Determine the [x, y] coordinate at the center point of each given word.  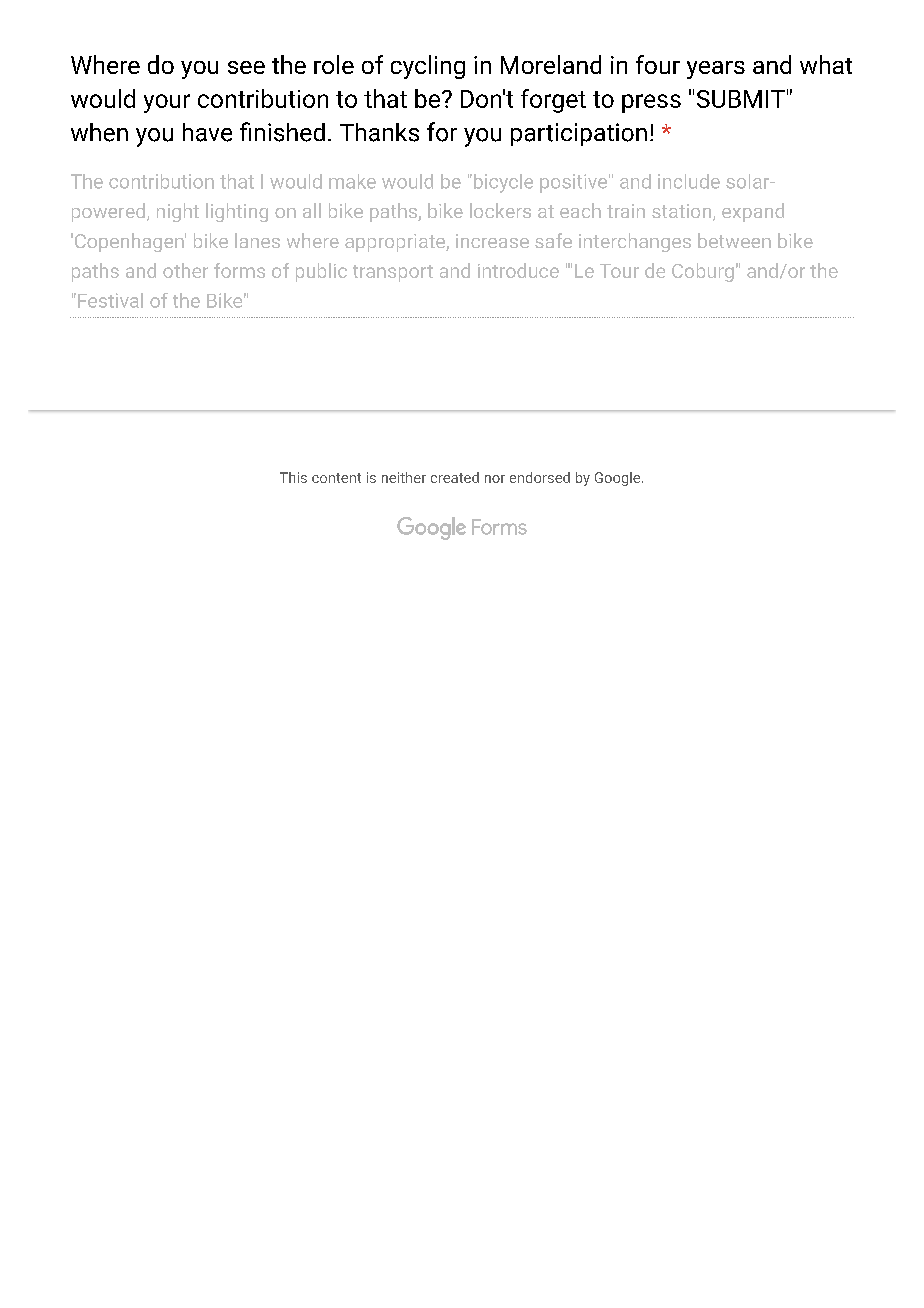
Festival [110, 300]
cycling [428, 67]
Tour [619, 271]
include [689, 181]
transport [393, 273]
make [352, 181]
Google [619, 479]
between [734, 240]
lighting [237, 212]
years [716, 70]
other [185, 270]
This [293, 477]
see [246, 67]
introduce [518, 270]
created [455, 477]
